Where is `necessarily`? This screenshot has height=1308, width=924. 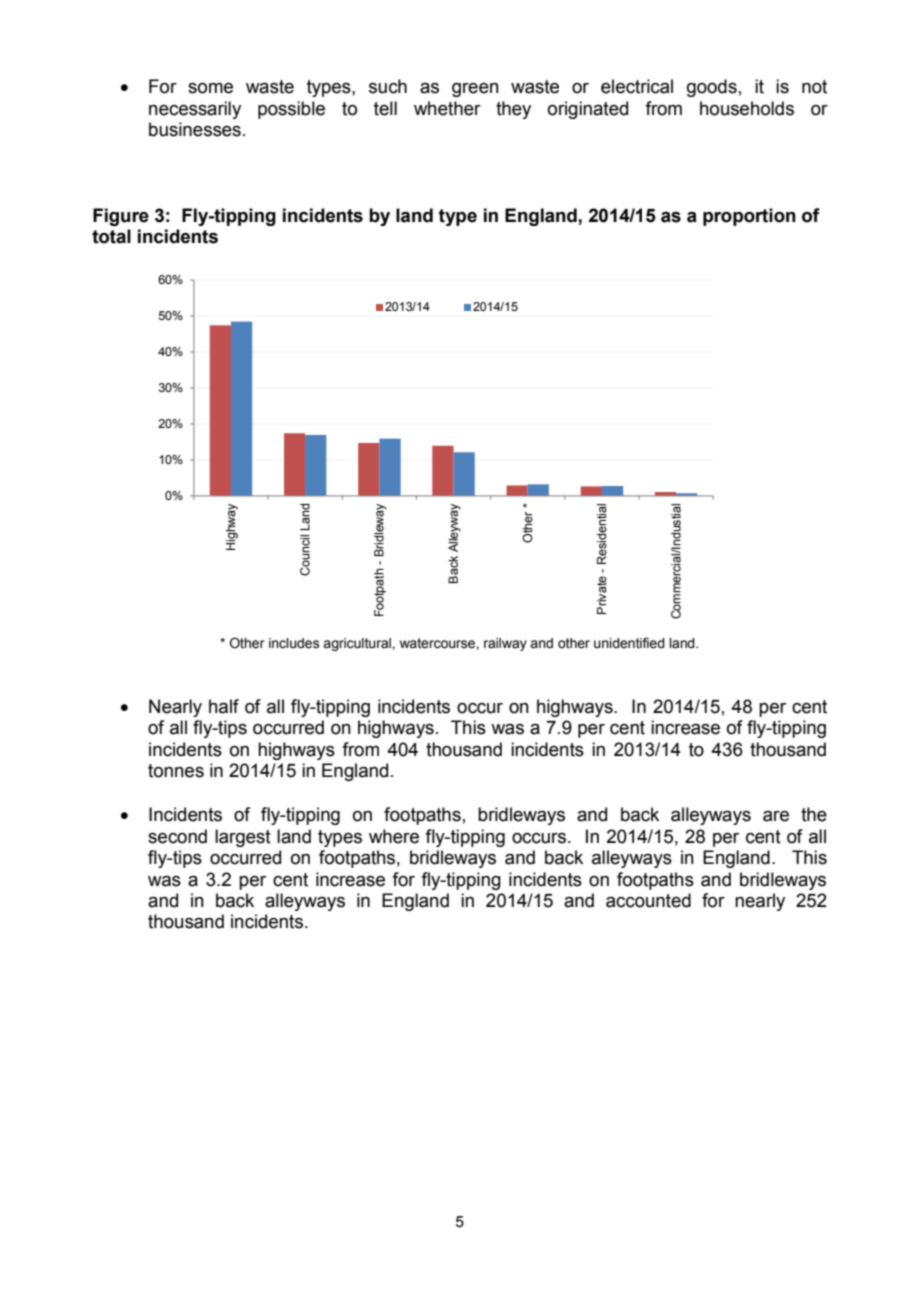 necessarily is located at coordinates (195, 110).
